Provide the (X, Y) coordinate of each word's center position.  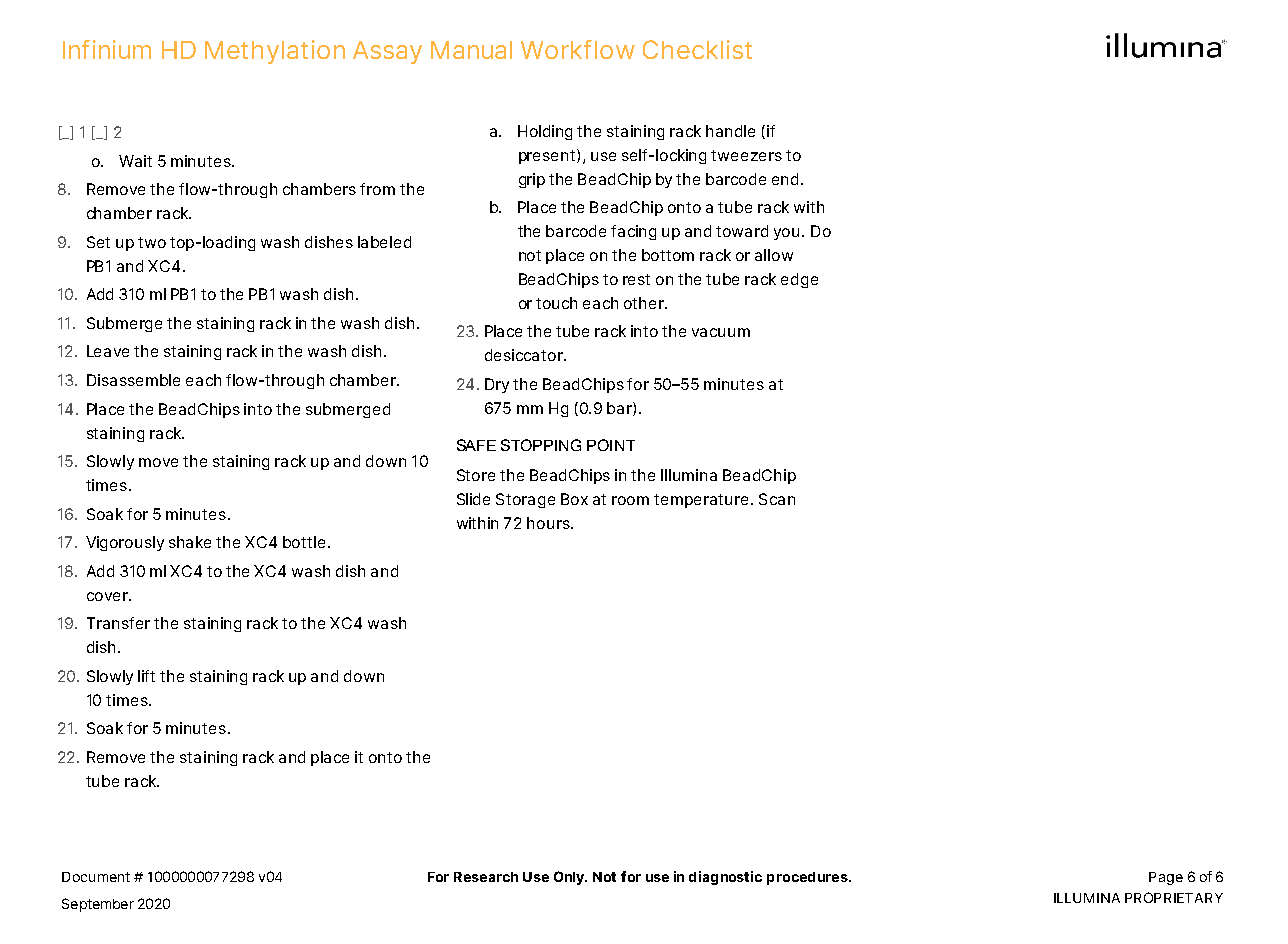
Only (570, 878)
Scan (777, 499)
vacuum (721, 332)
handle (730, 131)
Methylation (275, 52)
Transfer (118, 623)
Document (96, 877)
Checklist (697, 49)
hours (549, 523)
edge (799, 280)
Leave (108, 351)
